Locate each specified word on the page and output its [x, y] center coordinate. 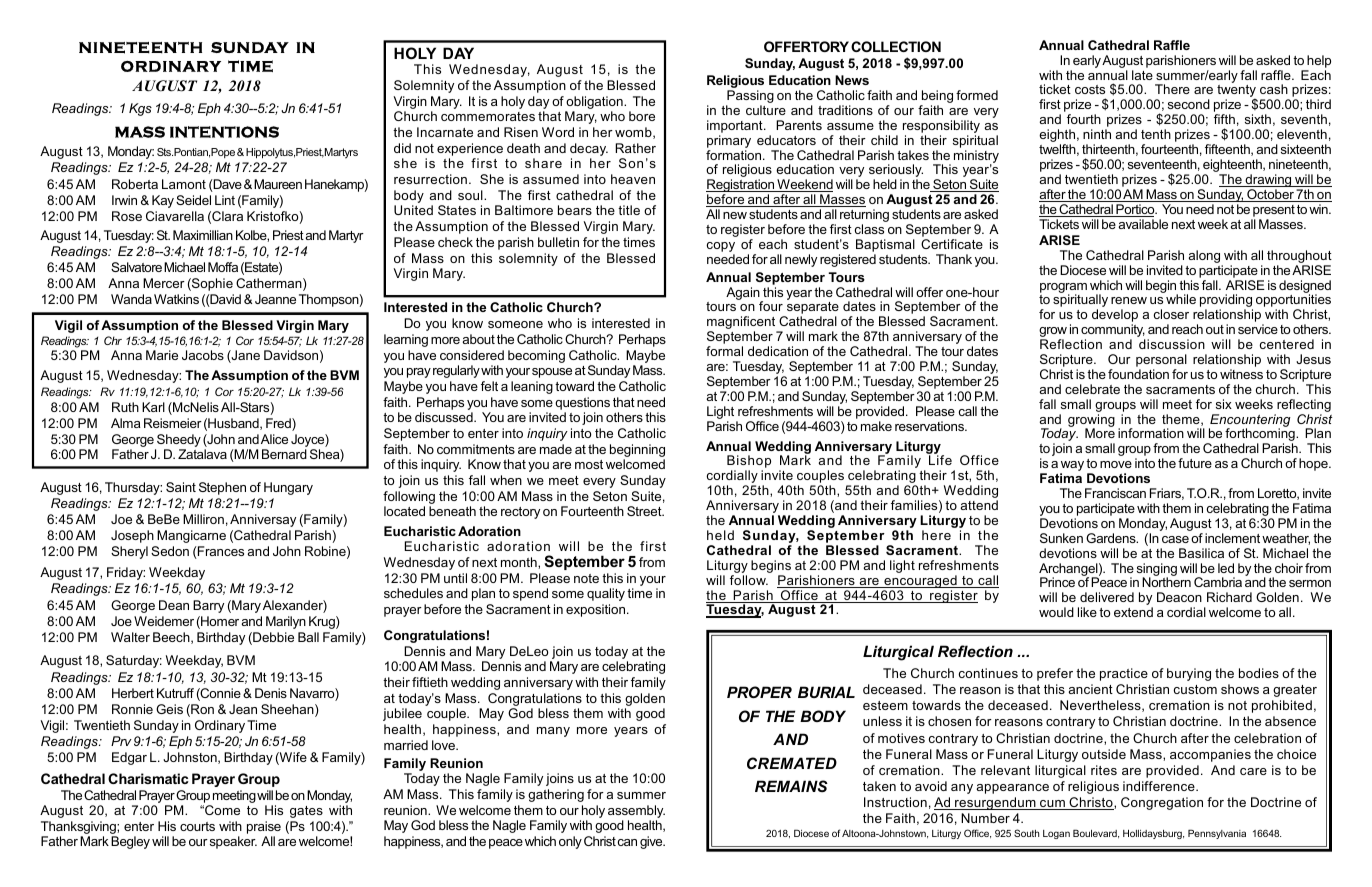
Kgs [140, 109]
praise [264, 827]
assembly [636, 813]
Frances [220, 552]
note [586, 578]
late [1142, 75]
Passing [750, 98]
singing [1157, 570]
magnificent [742, 324]
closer [1171, 314]
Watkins [176, 299]
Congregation [1162, 803]
